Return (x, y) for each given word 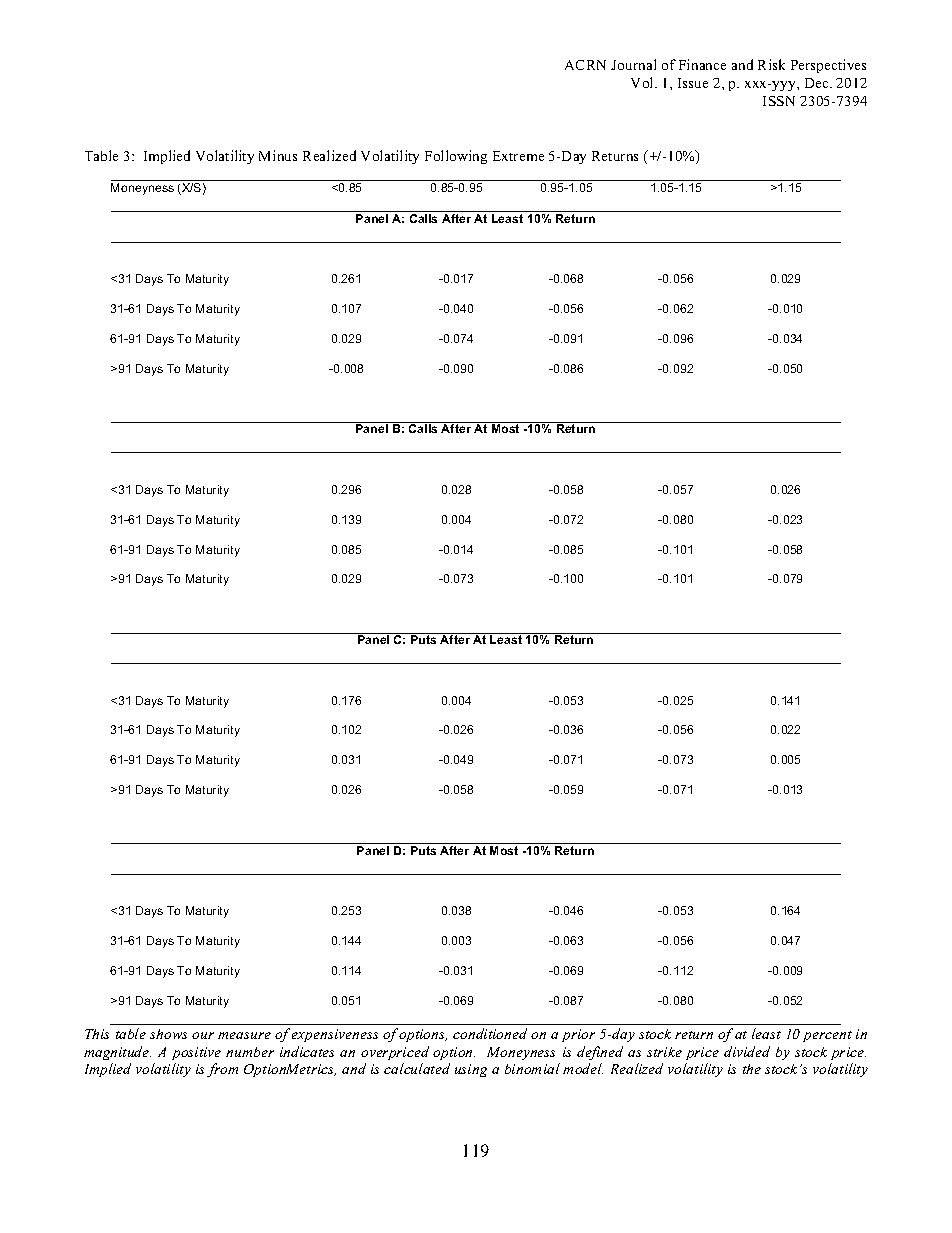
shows (168, 1034)
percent (827, 1036)
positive (196, 1053)
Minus (278, 155)
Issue (693, 83)
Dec (818, 83)
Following (456, 157)
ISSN (779, 101)
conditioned (490, 1033)
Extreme (518, 156)
